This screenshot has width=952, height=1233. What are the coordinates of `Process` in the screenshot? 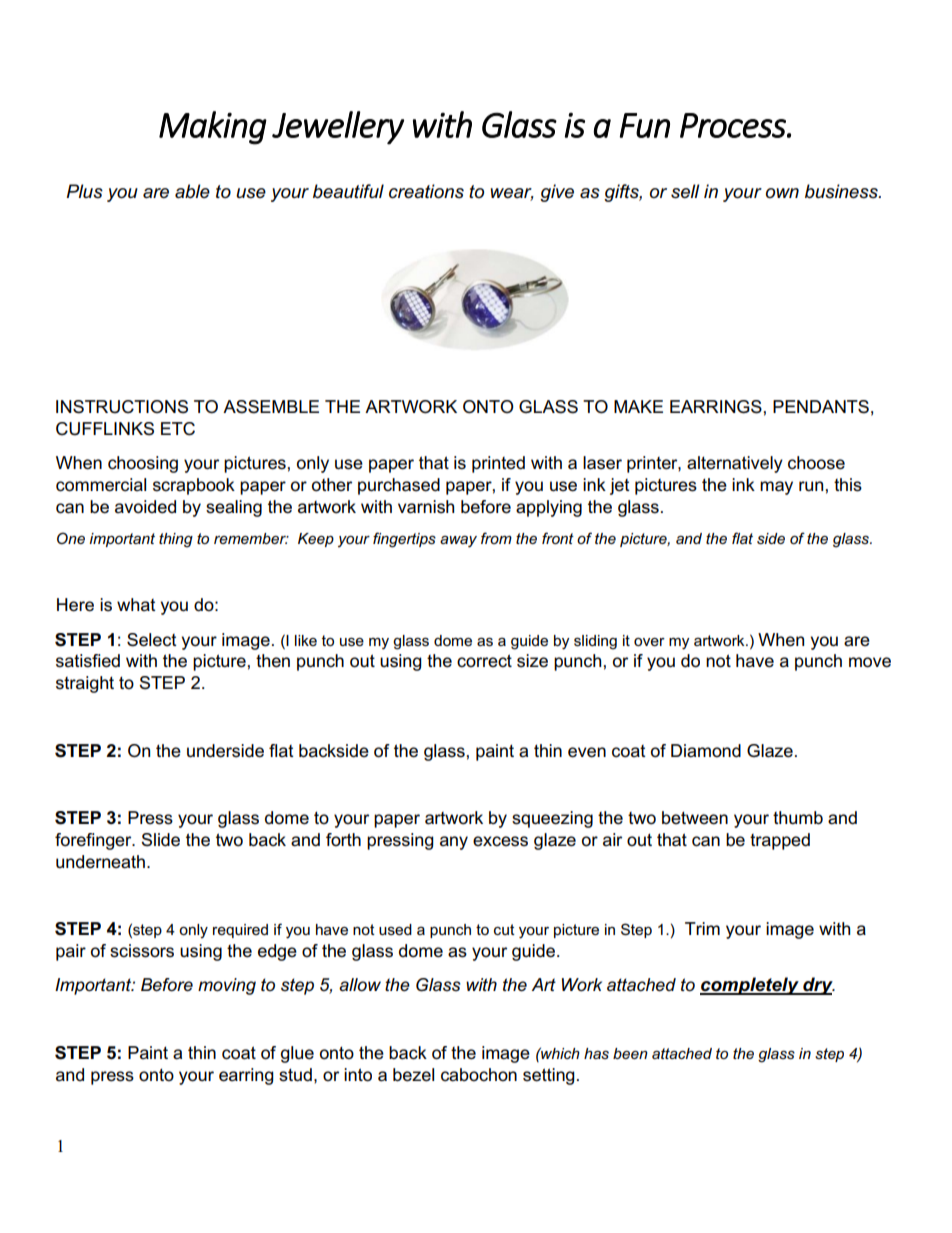 It's located at (734, 125).
